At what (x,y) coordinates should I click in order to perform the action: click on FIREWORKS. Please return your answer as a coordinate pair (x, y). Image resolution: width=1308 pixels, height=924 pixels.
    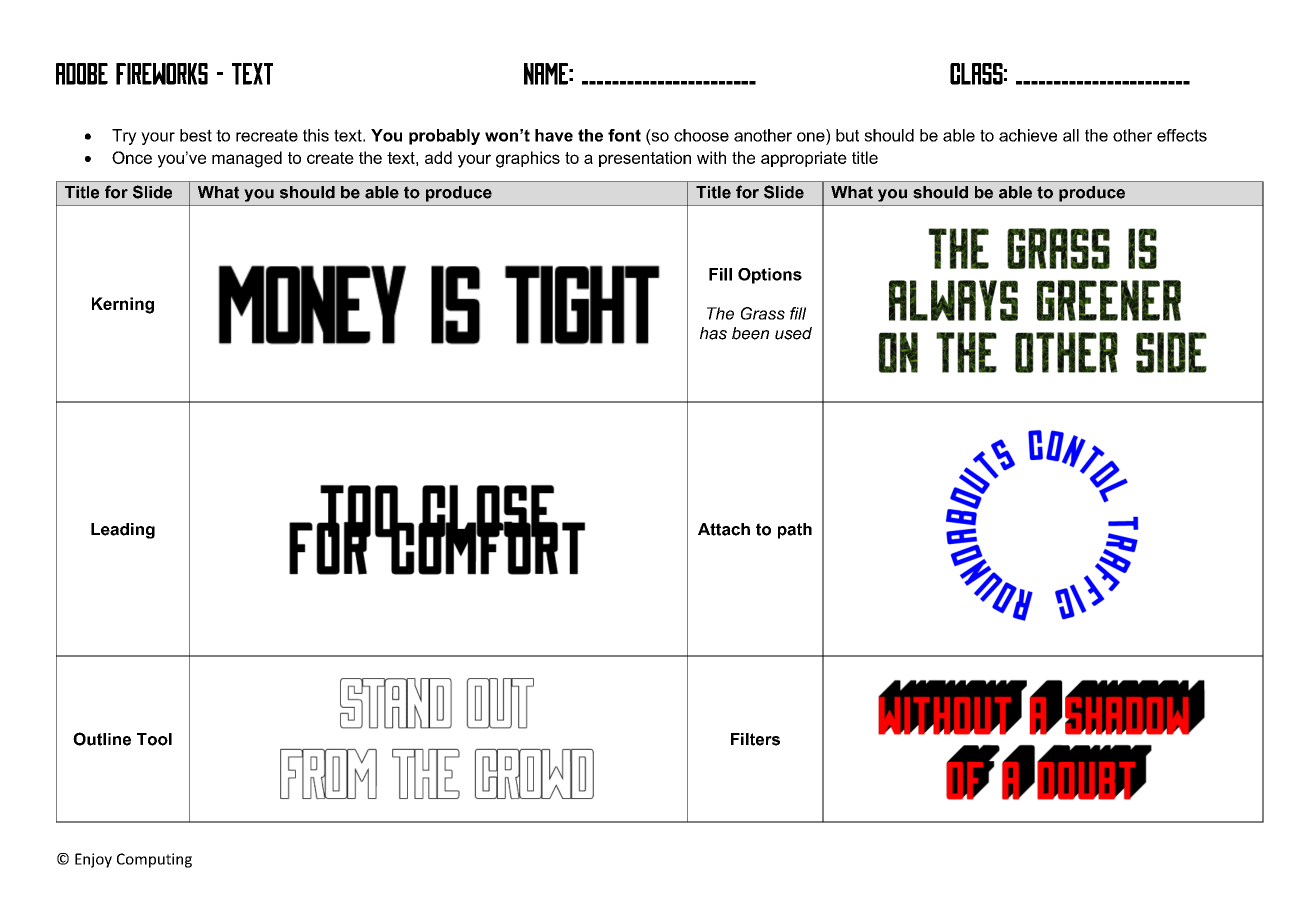
    Looking at the image, I should click on (162, 74).
